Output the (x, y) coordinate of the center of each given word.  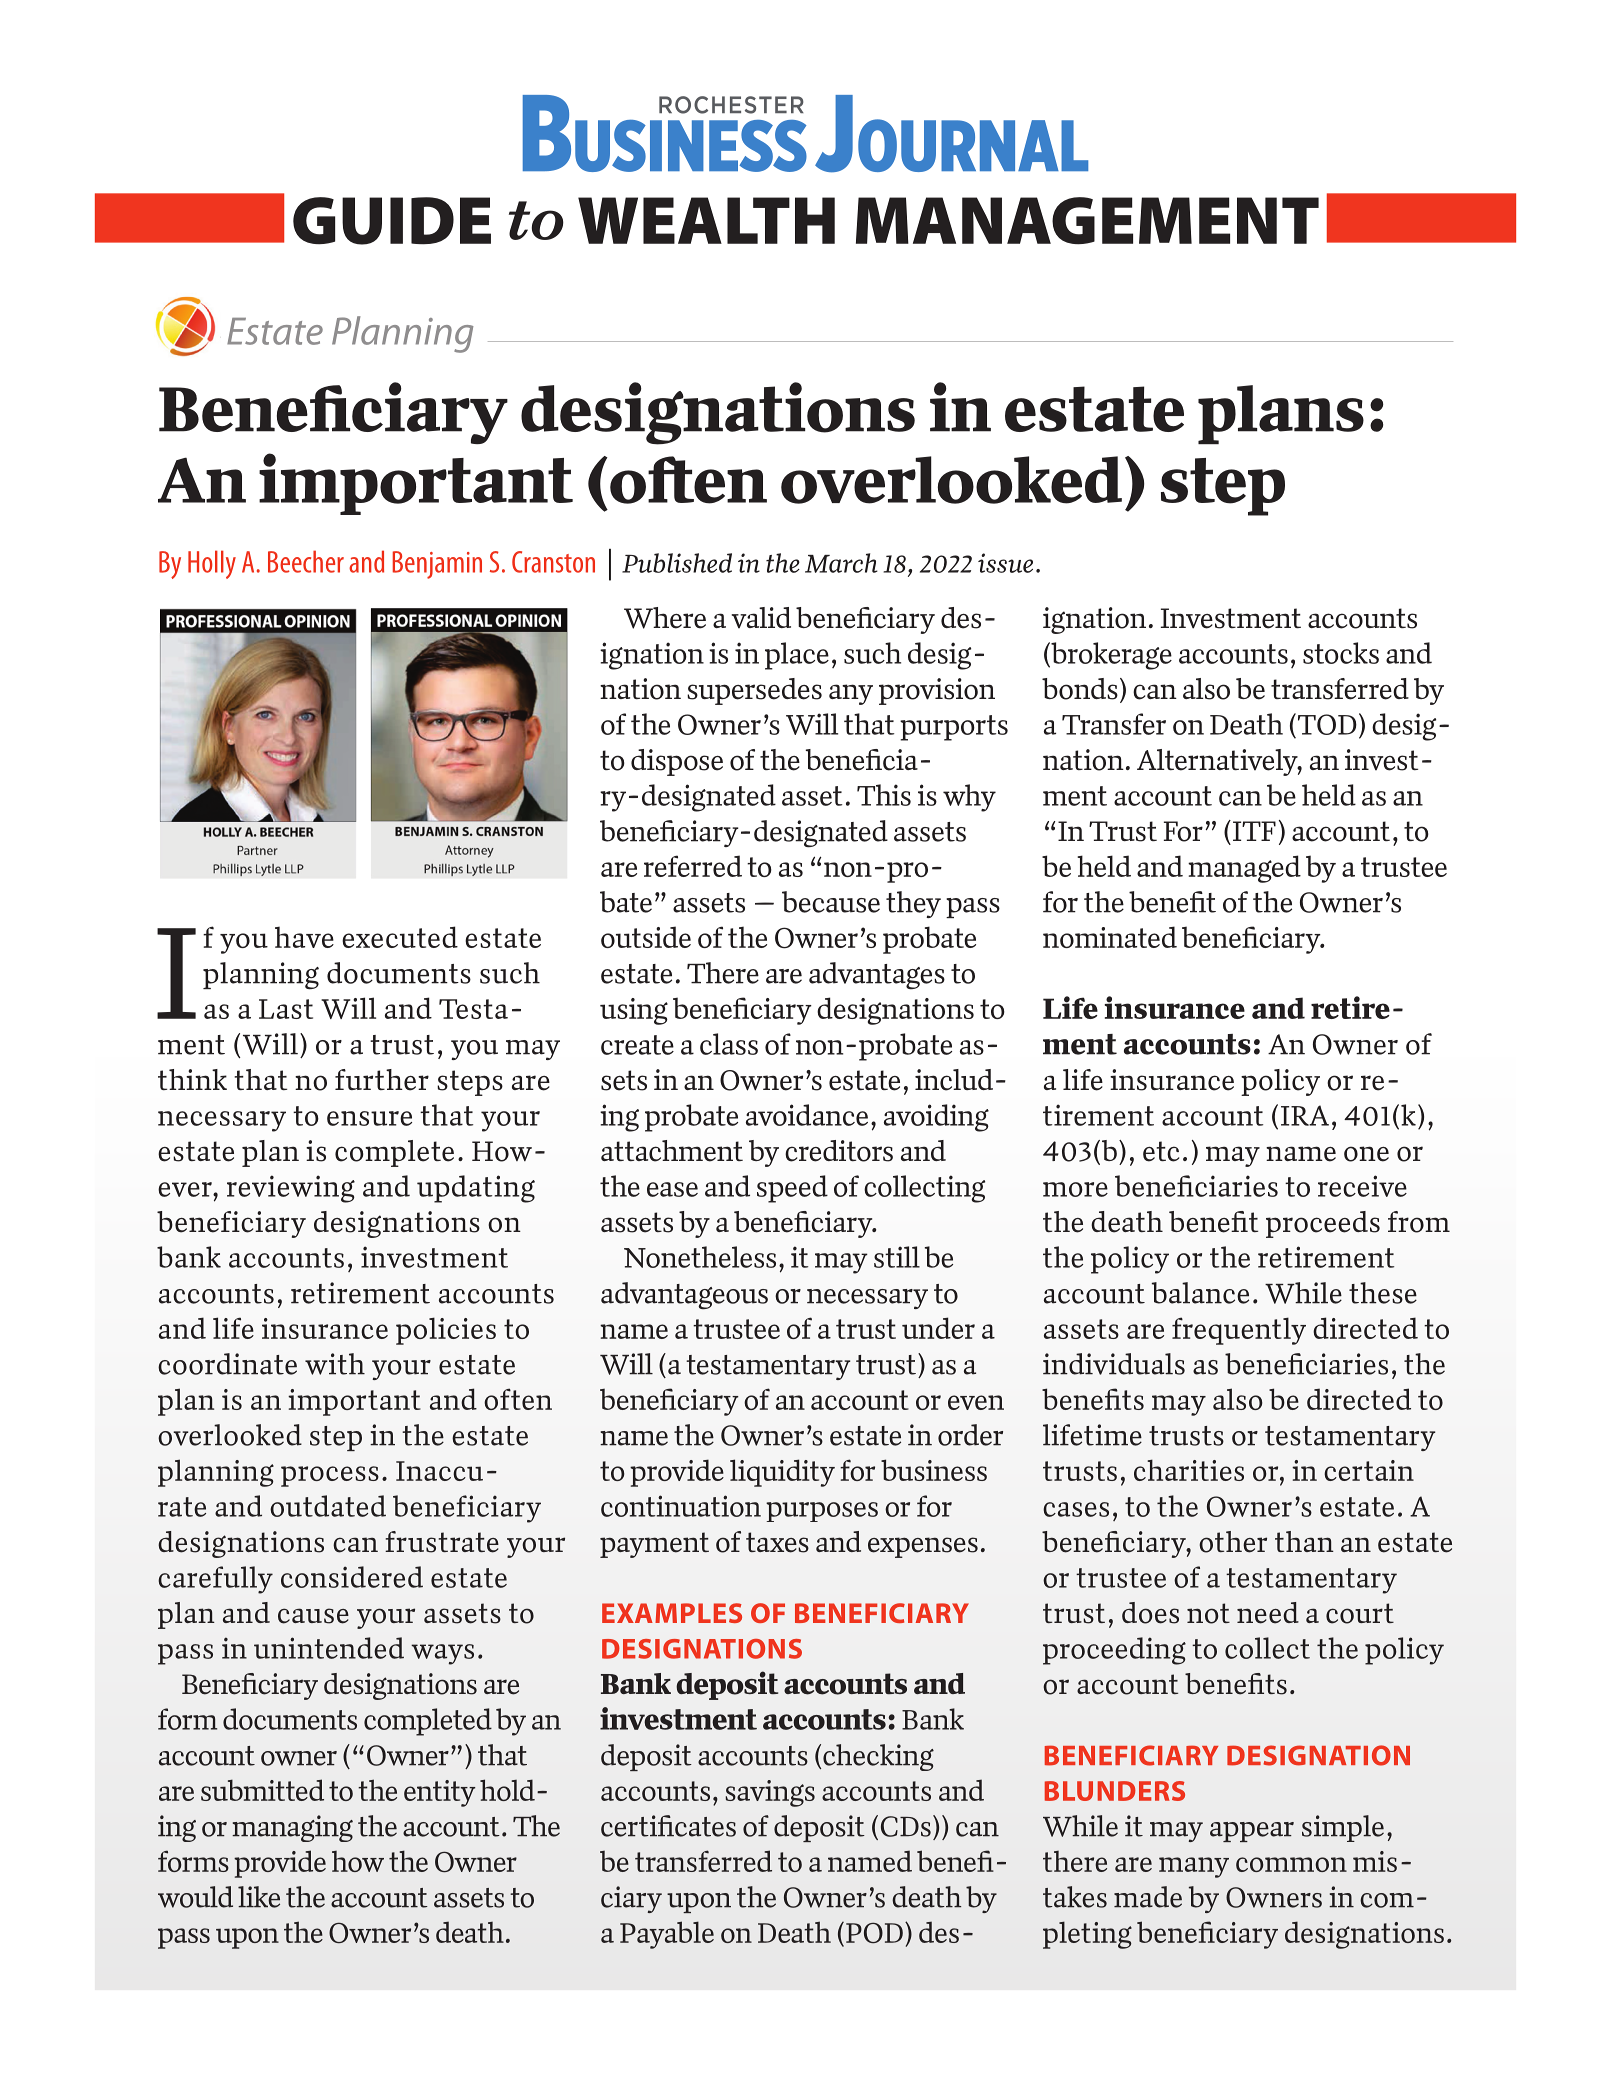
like (259, 1897)
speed (792, 1189)
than (1304, 1541)
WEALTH (706, 220)
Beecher (306, 561)
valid (761, 617)
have (304, 937)
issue (1005, 563)
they (913, 904)
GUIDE (392, 221)
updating (476, 1189)
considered (352, 1577)
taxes (777, 1542)
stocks (1341, 653)
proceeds (1323, 1224)
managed (1244, 869)
